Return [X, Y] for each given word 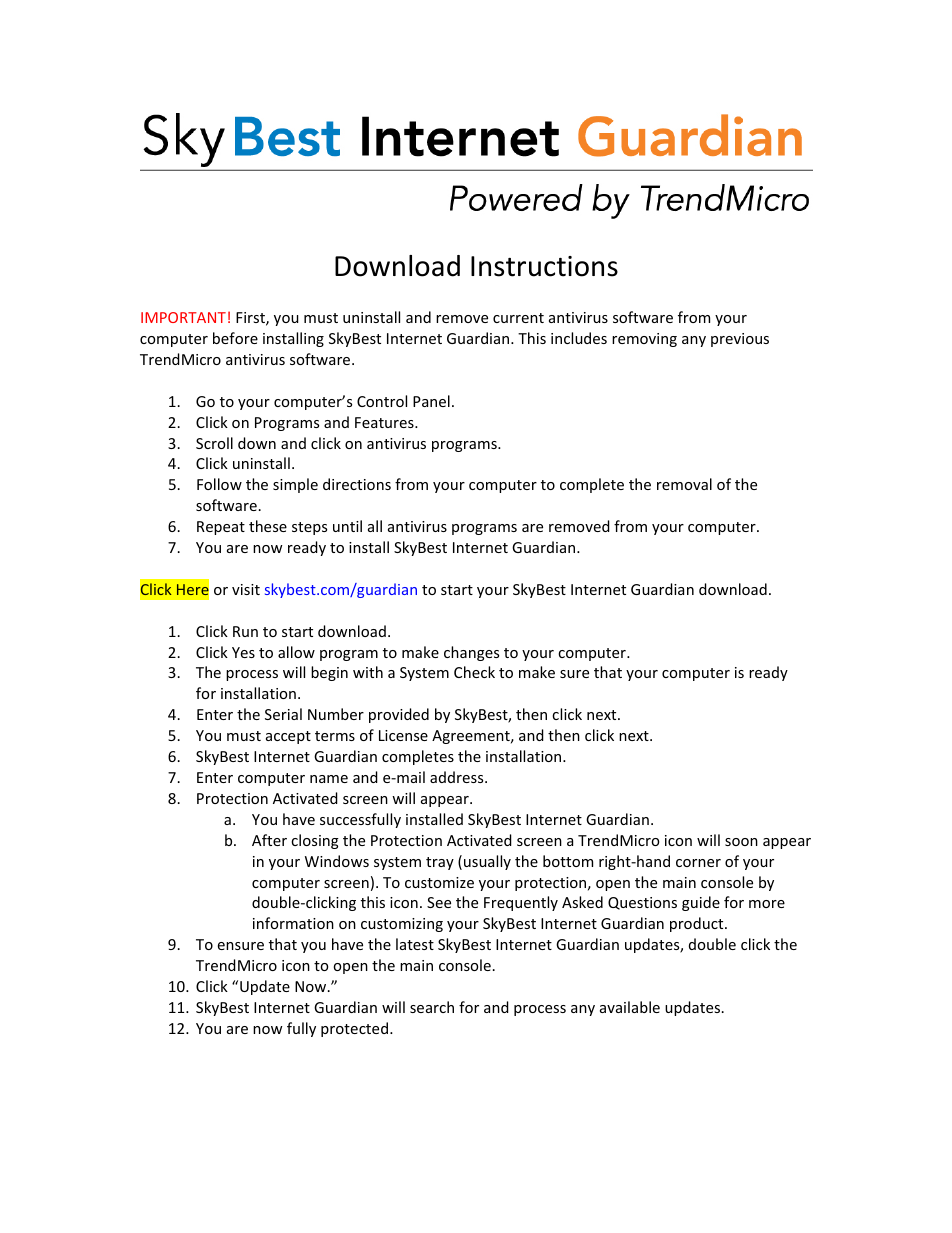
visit [246, 589]
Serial [283, 714]
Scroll [214, 443]
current [518, 318]
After [269, 840]
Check [474, 672]
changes [471, 653]
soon [741, 842]
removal [684, 484]
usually [487, 862]
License [403, 735]
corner [698, 863]
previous [740, 340]
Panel [431, 401]
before [235, 338]
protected [354, 1029]
